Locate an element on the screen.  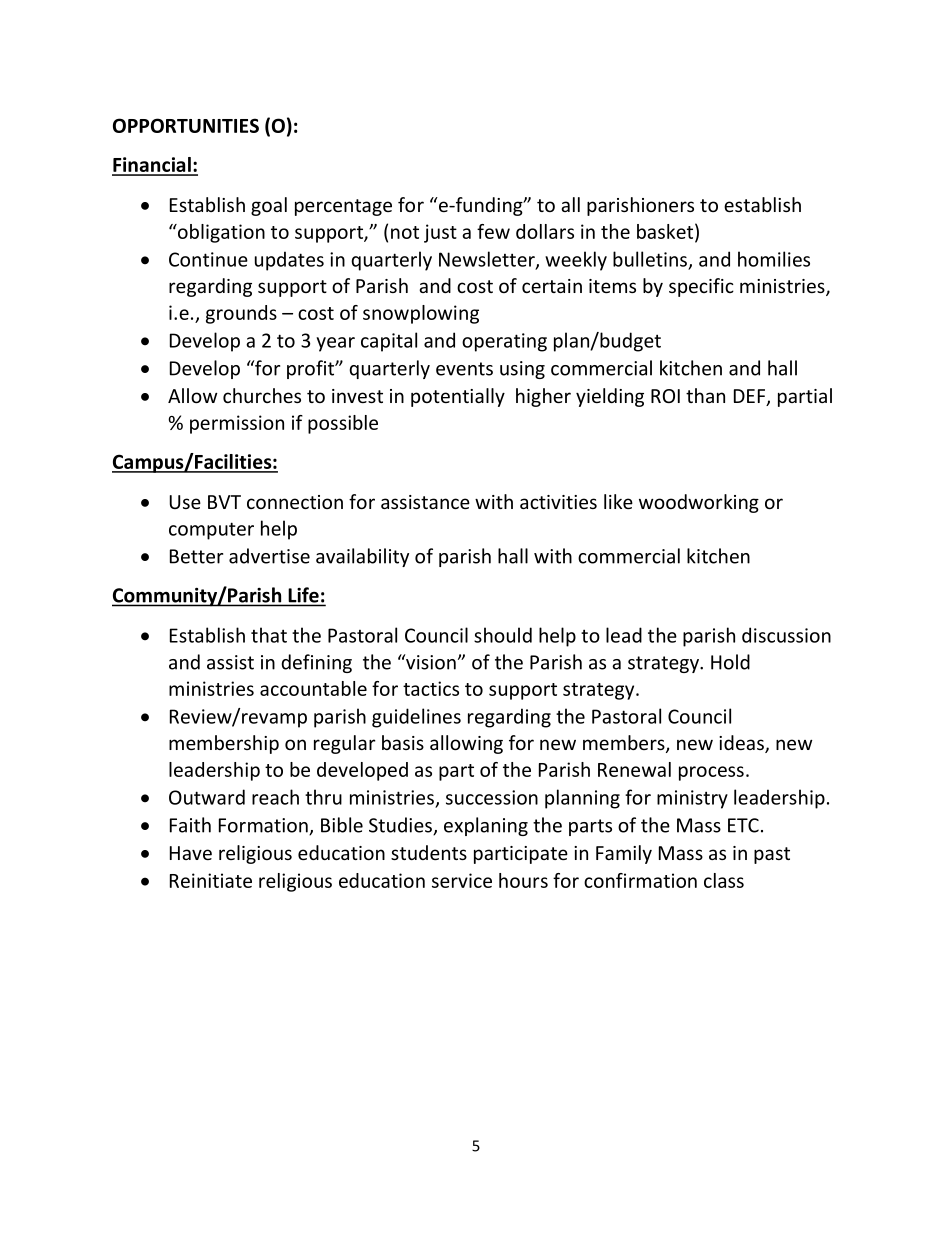
Have is located at coordinates (191, 853).
